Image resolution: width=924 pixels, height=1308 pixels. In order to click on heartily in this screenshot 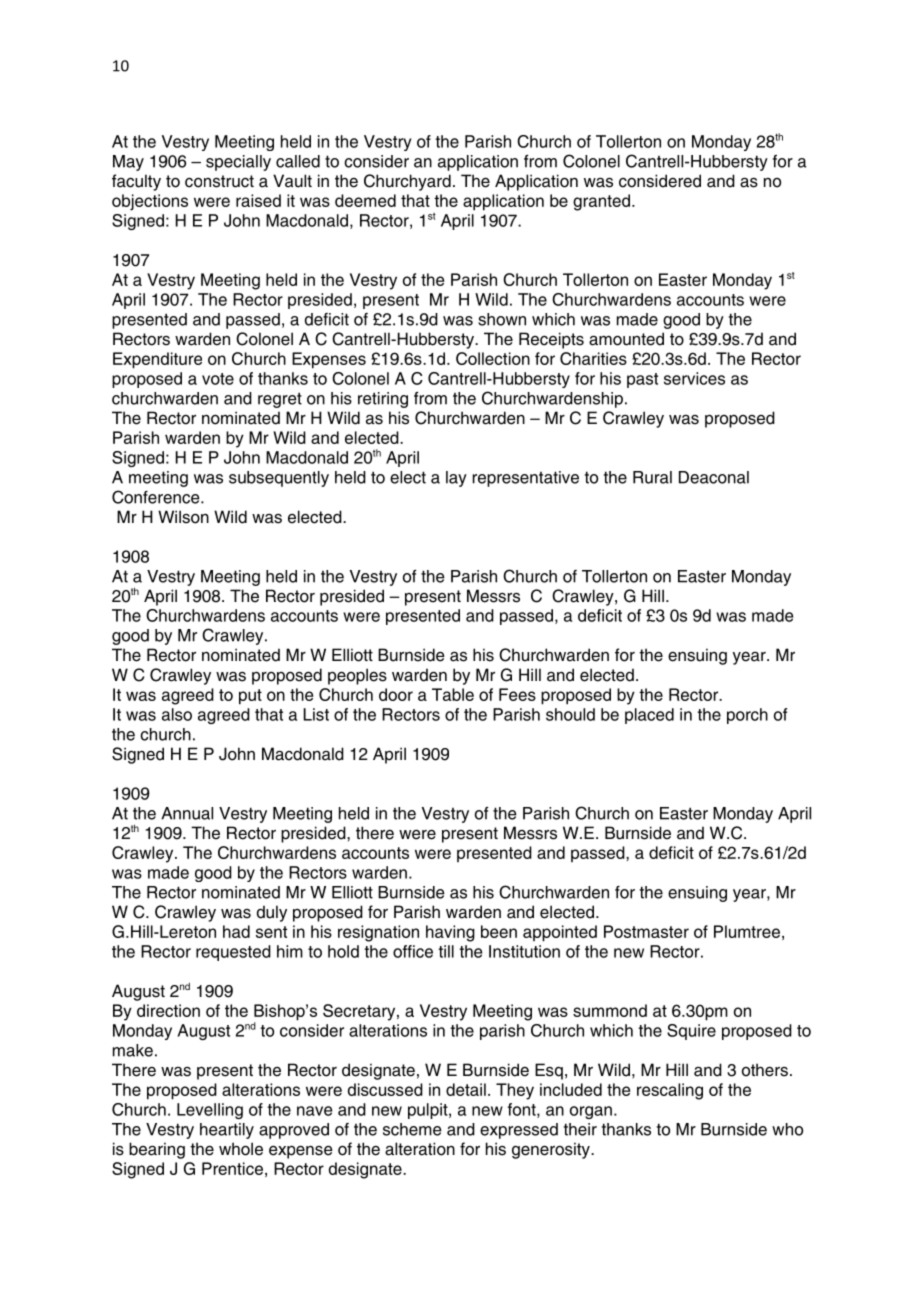, I will do `click(227, 1131)`.
